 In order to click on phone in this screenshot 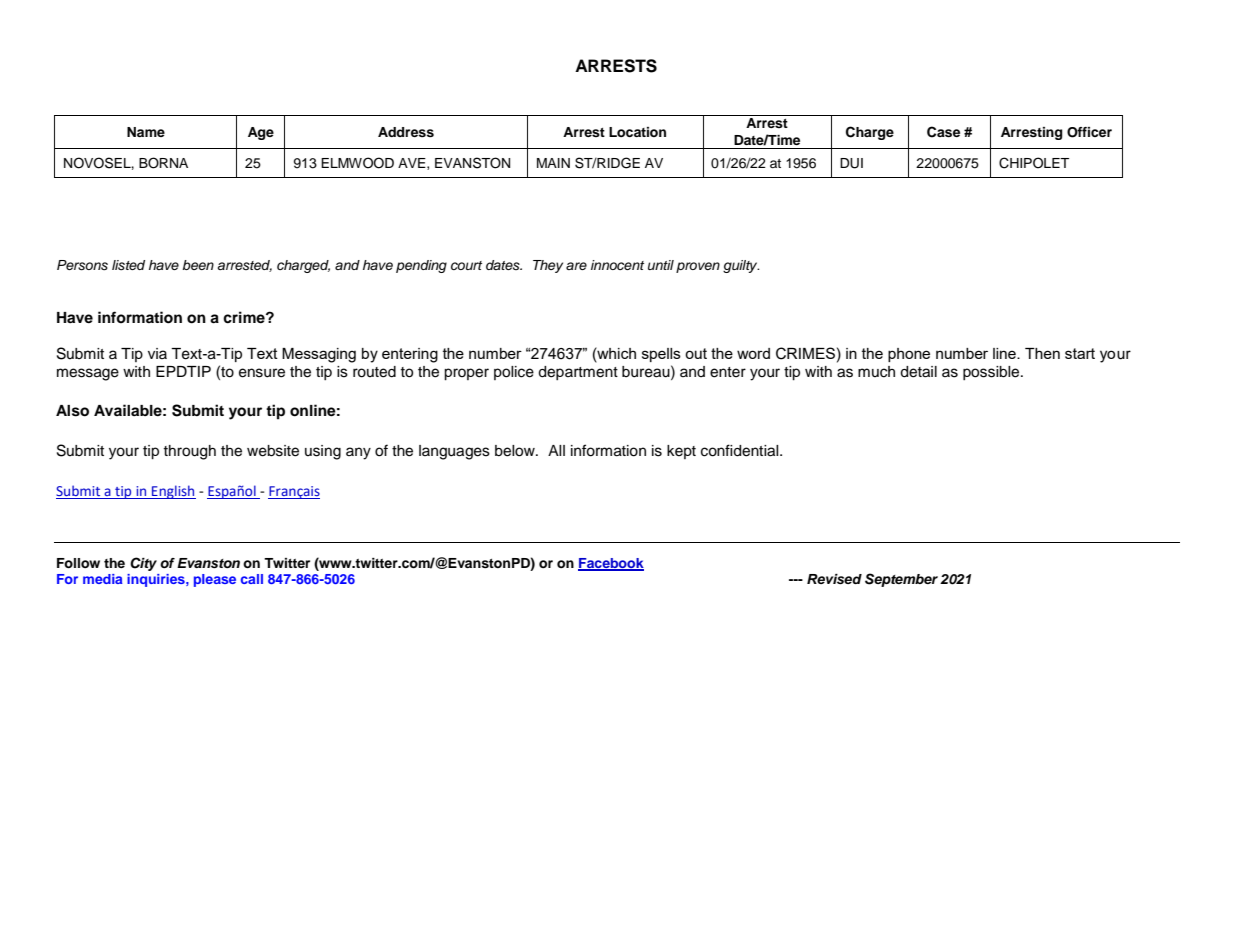, I will do `click(909, 355)`.
